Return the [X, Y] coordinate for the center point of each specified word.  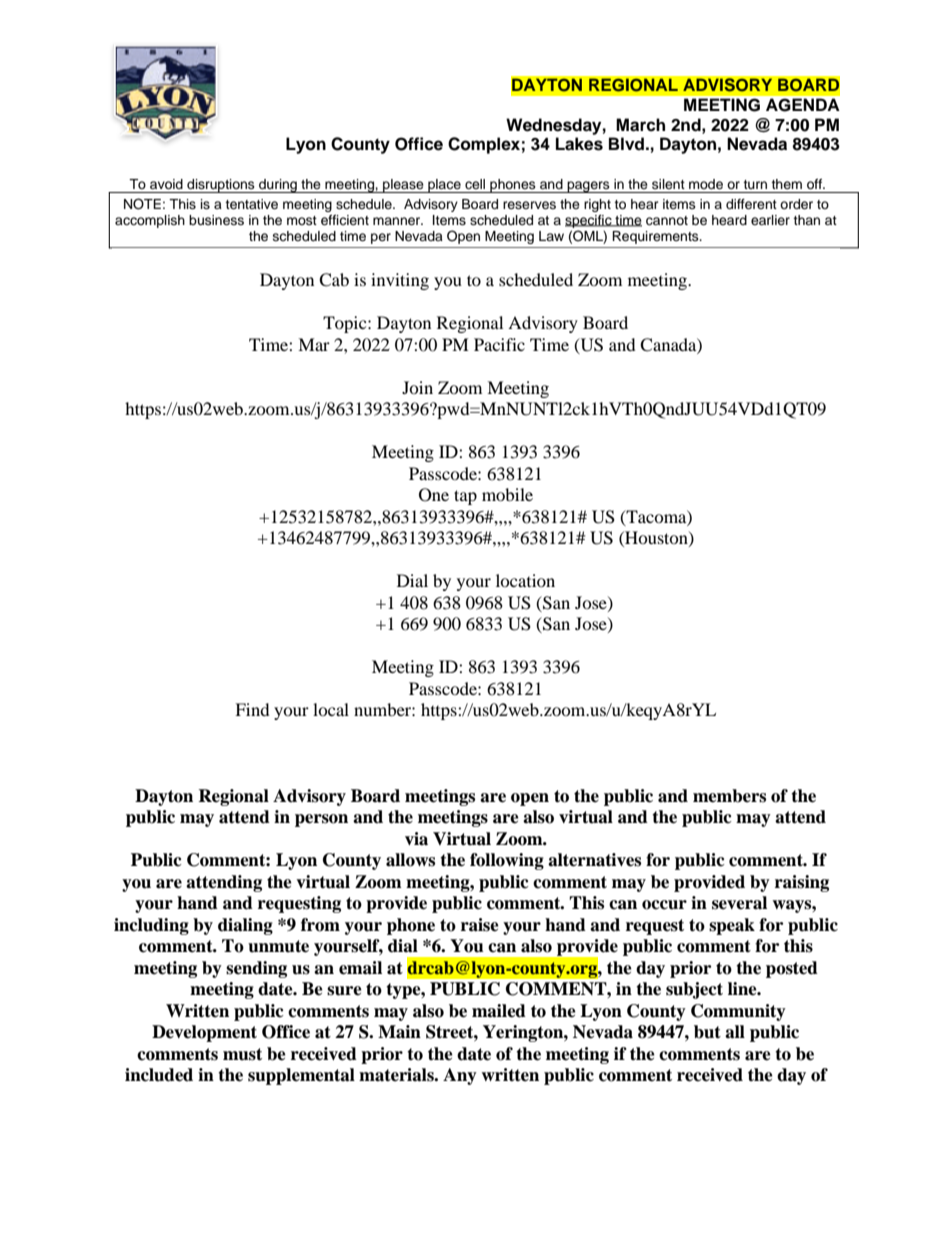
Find [252, 709]
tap [465, 497]
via [416, 839]
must [242, 1054]
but [707, 1032]
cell [475, 184]
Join [417, 387]
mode [706, 184]
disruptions [221, 186]
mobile [507, 494]
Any [460, 1076]
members [729, 796]
